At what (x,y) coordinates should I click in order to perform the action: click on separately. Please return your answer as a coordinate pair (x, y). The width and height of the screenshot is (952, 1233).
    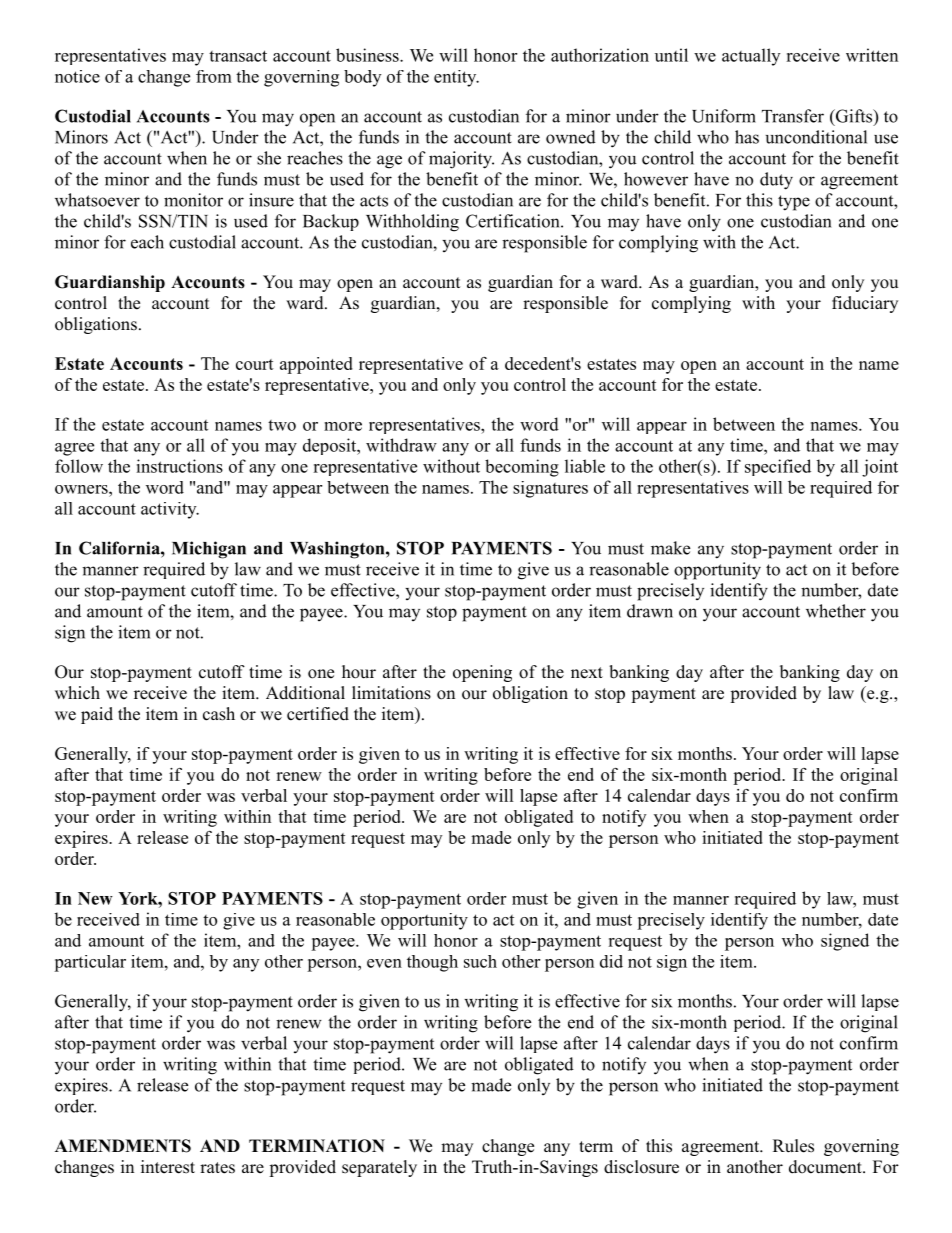
    Looking at the image, I should click on (379, 1168).
